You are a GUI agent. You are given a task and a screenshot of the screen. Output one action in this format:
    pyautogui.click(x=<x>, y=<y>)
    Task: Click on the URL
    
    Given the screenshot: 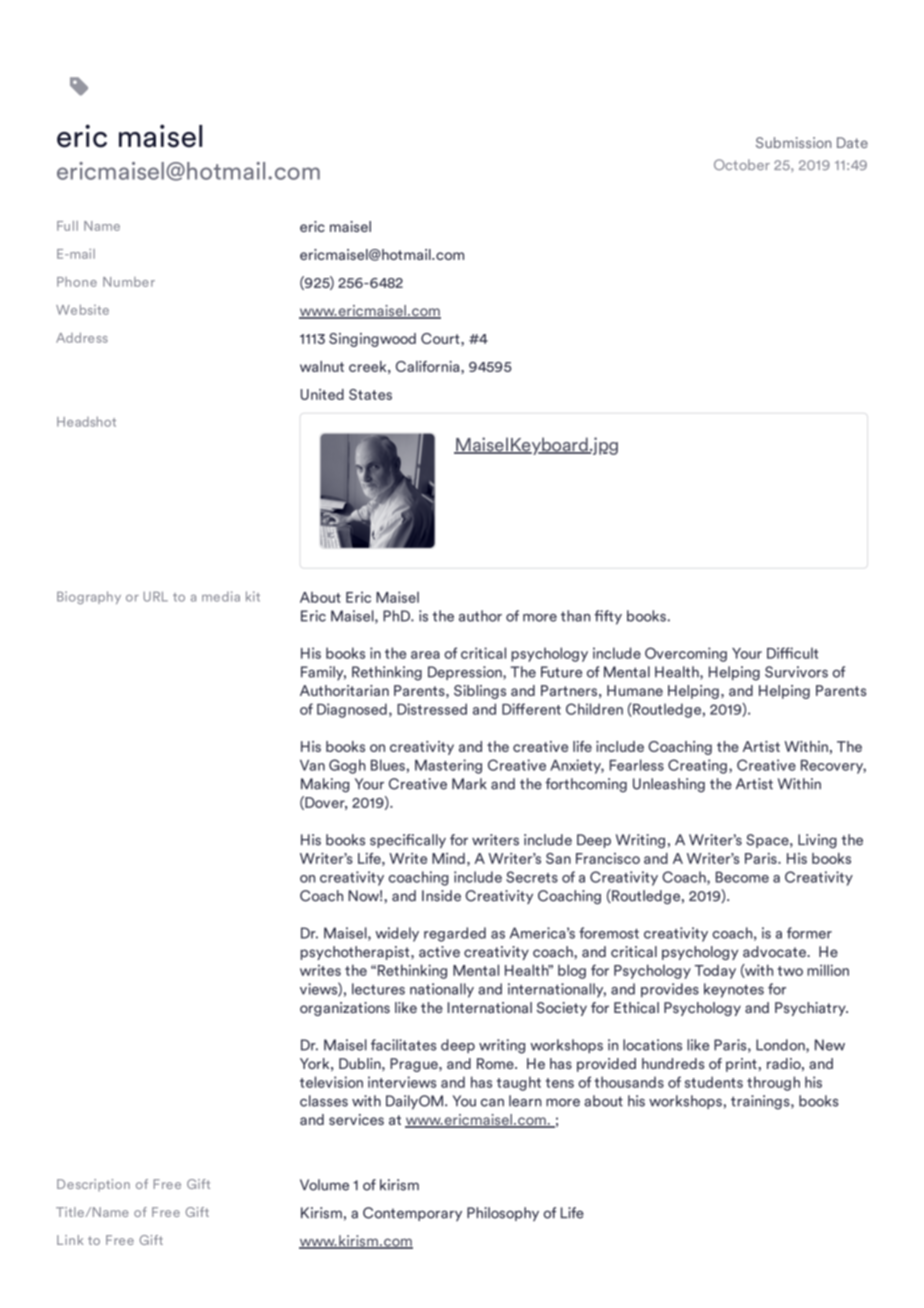 What is the action you would take?
    pyautogui.click(x=155, y=597)
